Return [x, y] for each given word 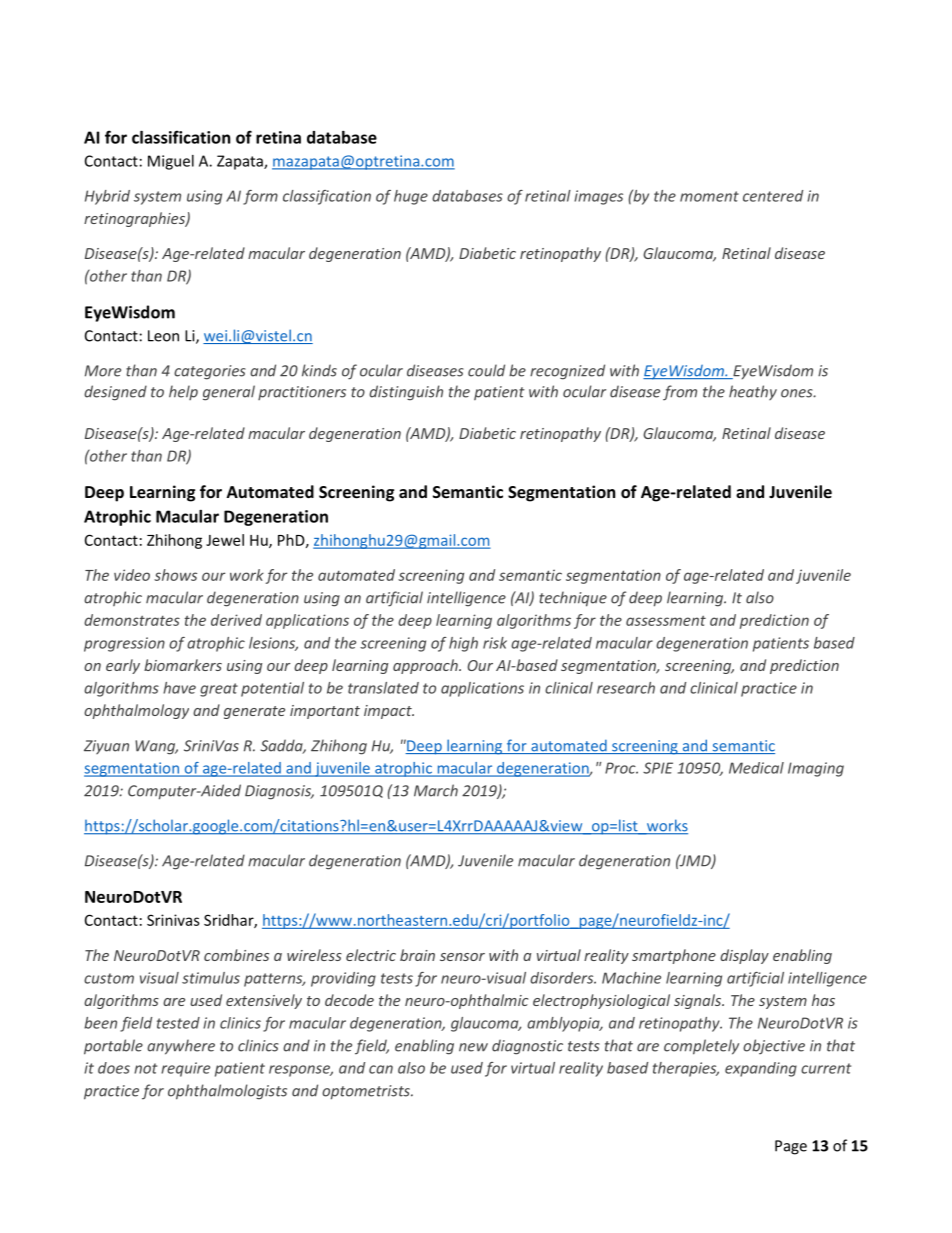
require [185, 1069]
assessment [666, 621]
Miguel [171, 162]
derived [236, 620]
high [463, 644]
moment [709, 196]
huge [411, 197]
